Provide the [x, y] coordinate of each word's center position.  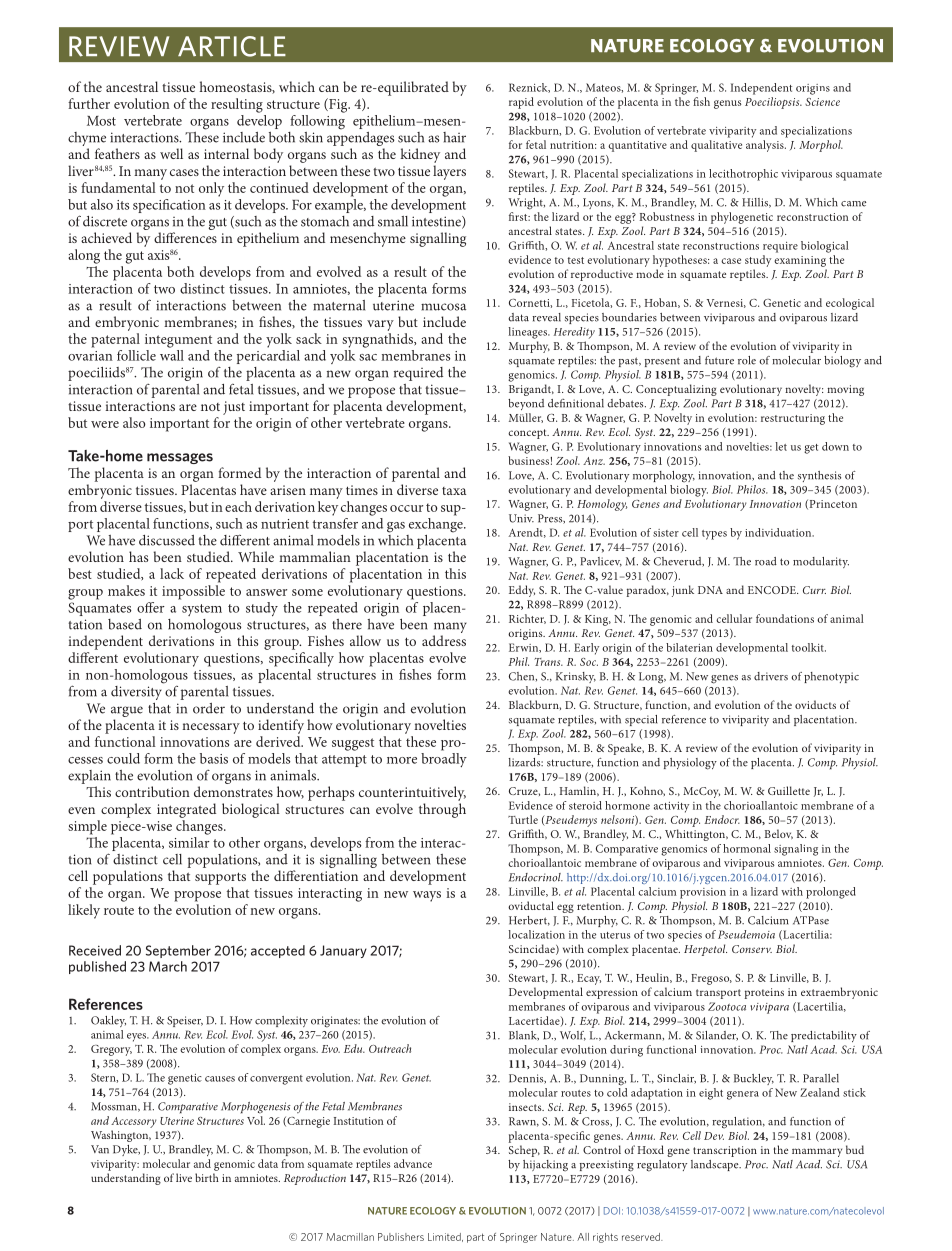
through [442, 810]
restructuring [793, 419]
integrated [186, 810]
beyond [526, 404]
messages [180, 458]
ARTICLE [232, 46]
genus [727, 104]
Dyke [126, 1150]
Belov [779, 834]
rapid [521, 103]
